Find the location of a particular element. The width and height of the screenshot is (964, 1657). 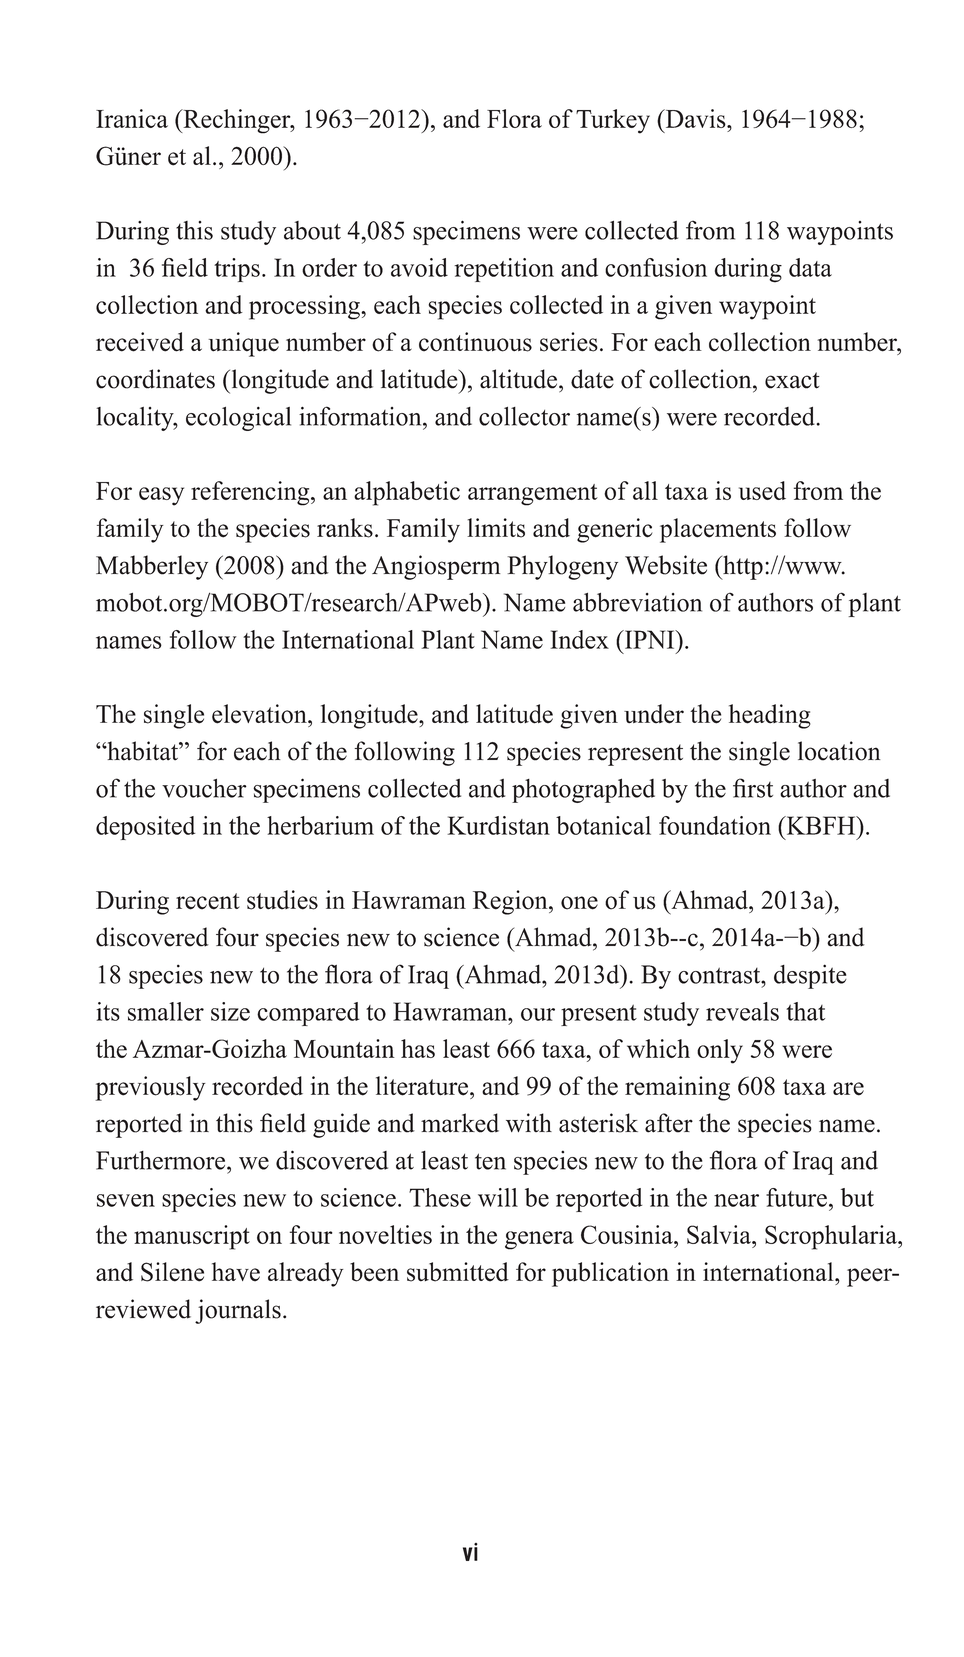

Davis is located at coordinates (695, 118).
